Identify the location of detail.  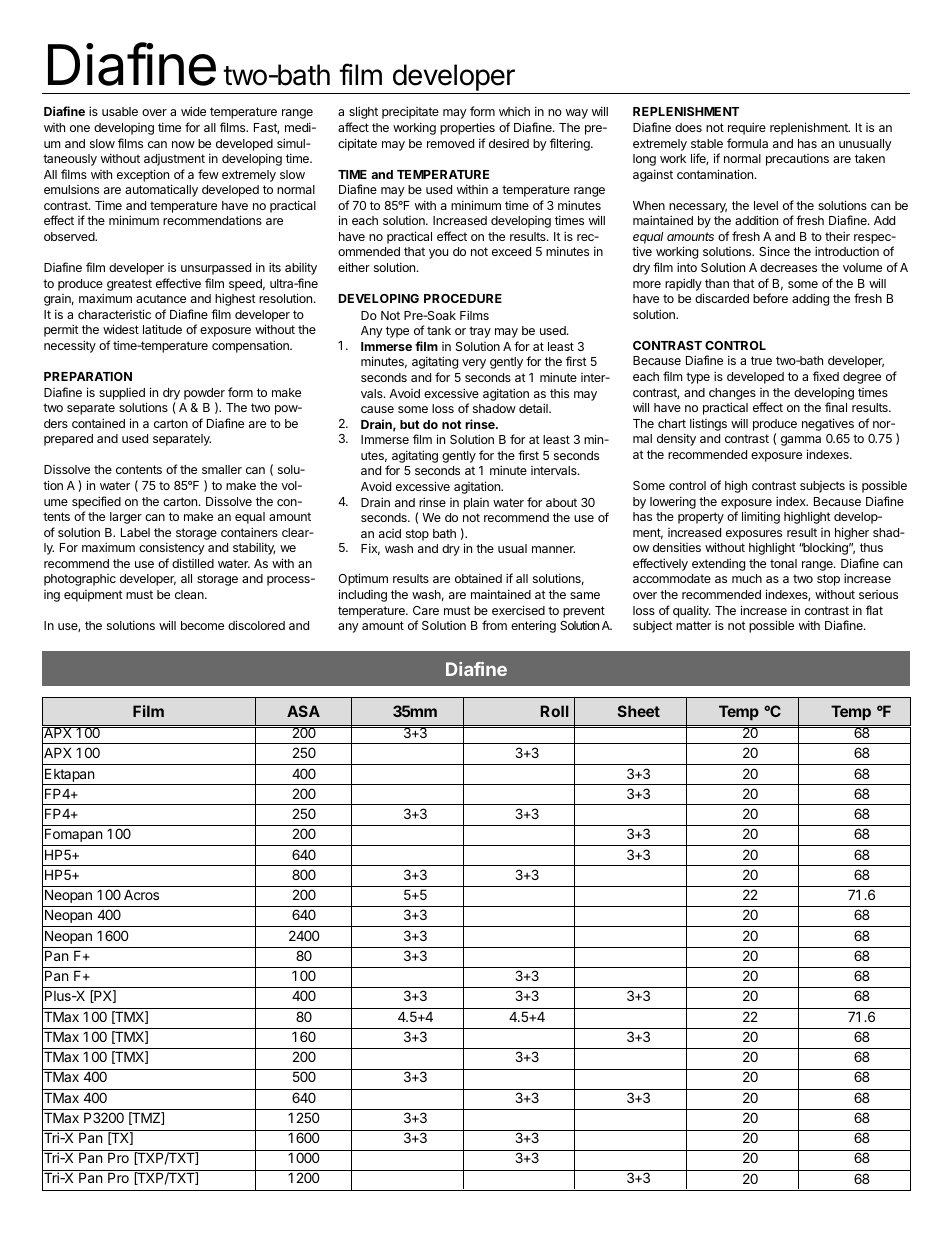
(534, 408).
